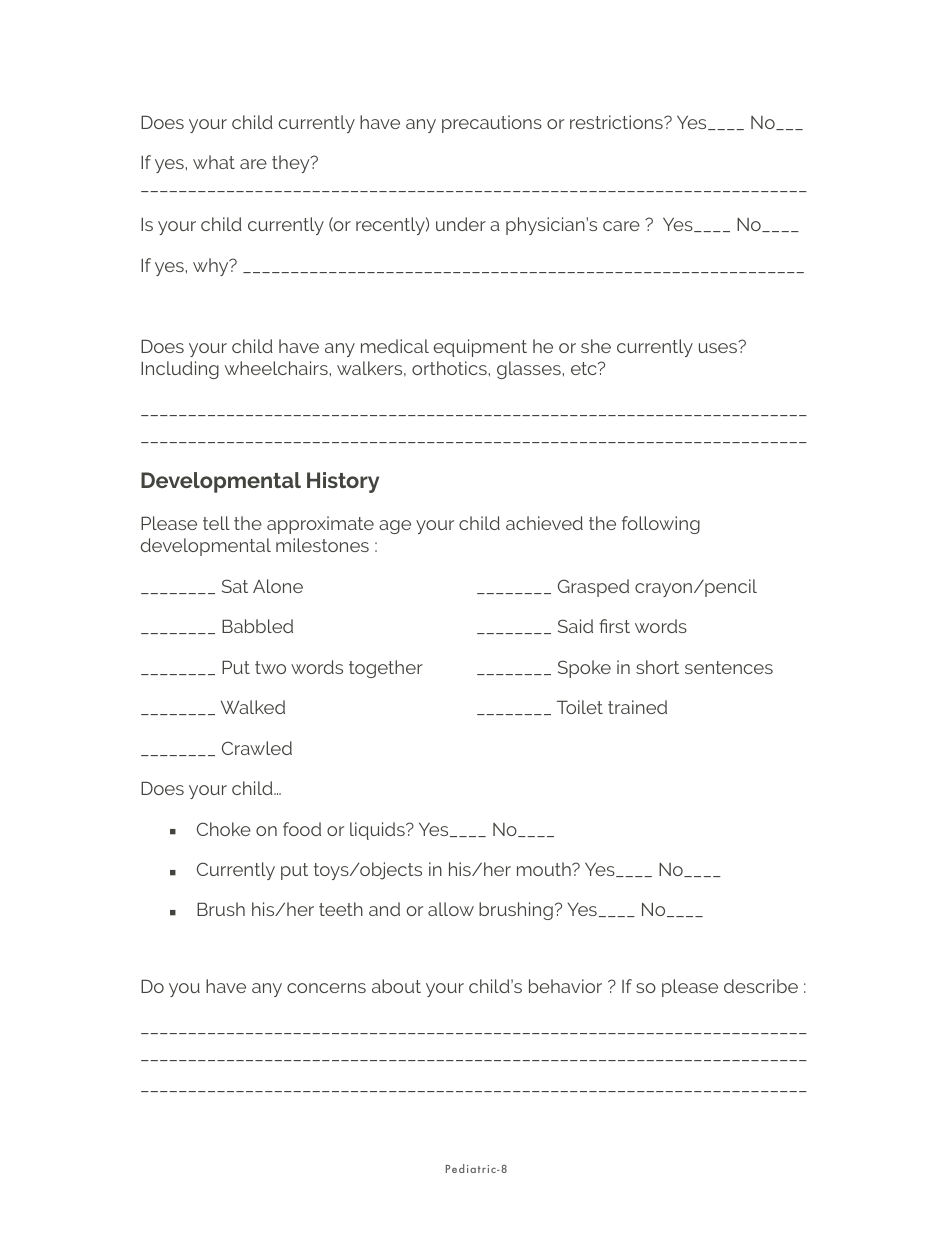  What do you see at coordinates (214, 162) in the screenshot?
I see `what` at bounding box center [214, 162].
